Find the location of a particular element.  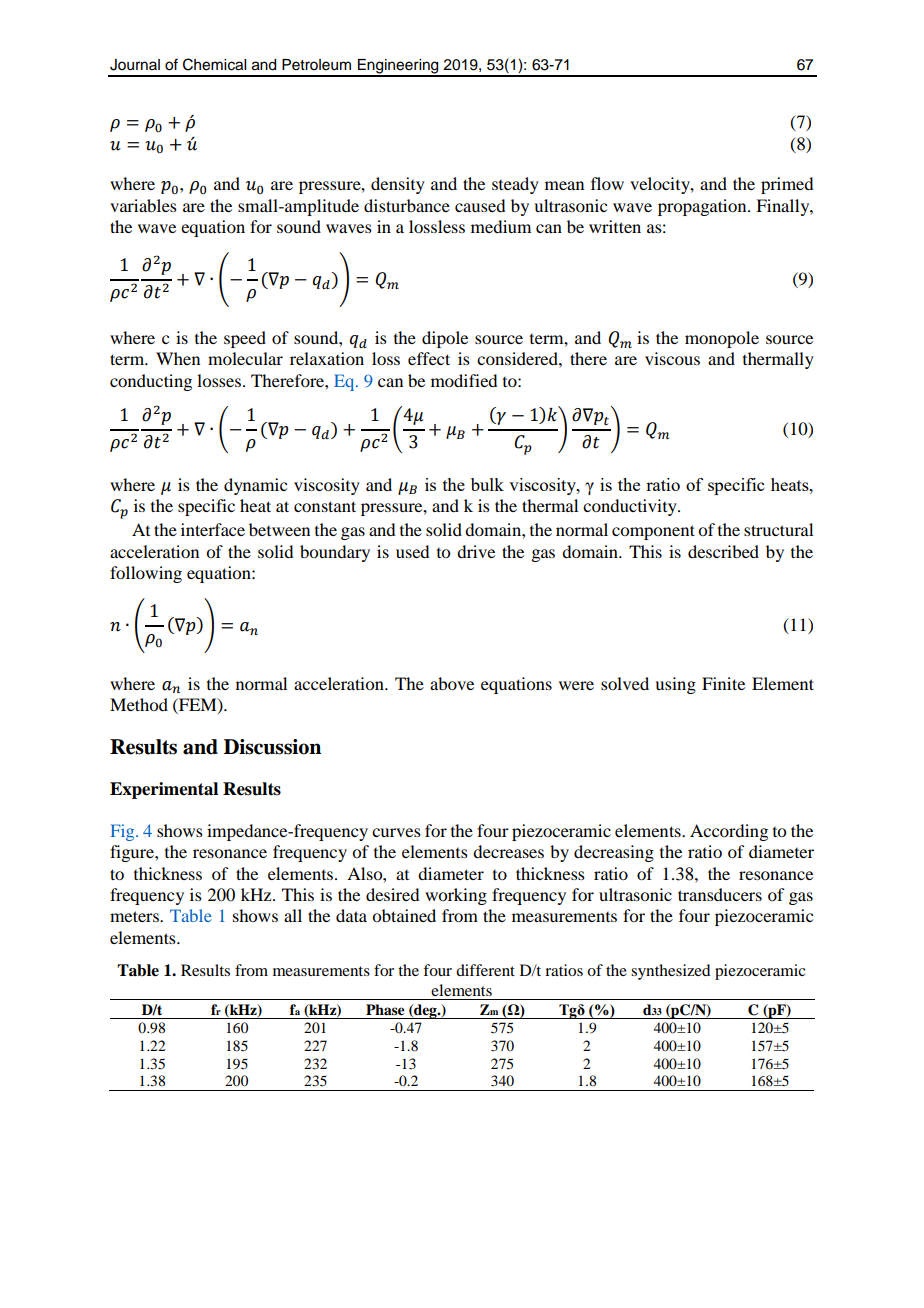

meters is located at coordinates (135, 916).
